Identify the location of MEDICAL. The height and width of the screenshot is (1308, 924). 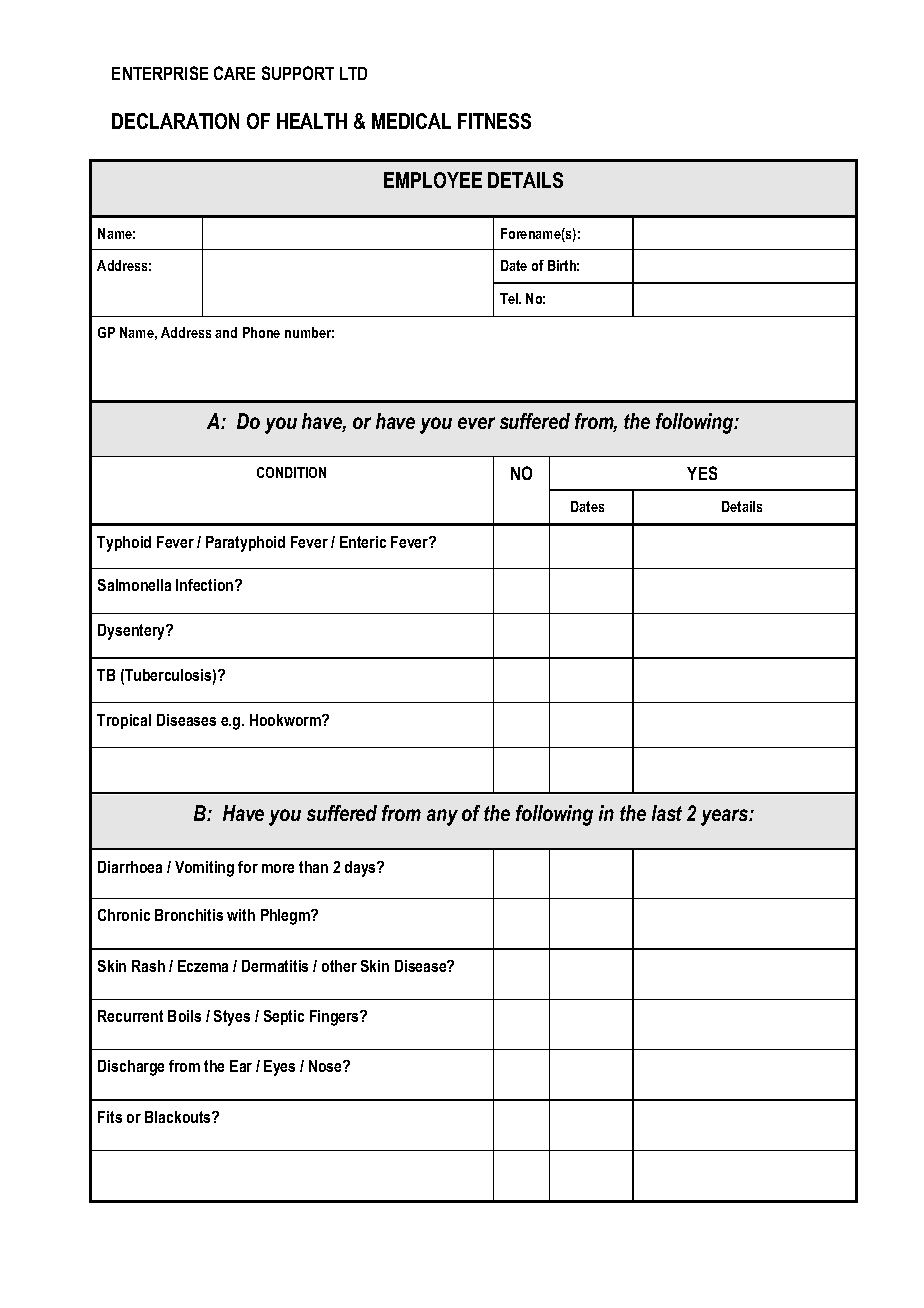
(411, 121).
